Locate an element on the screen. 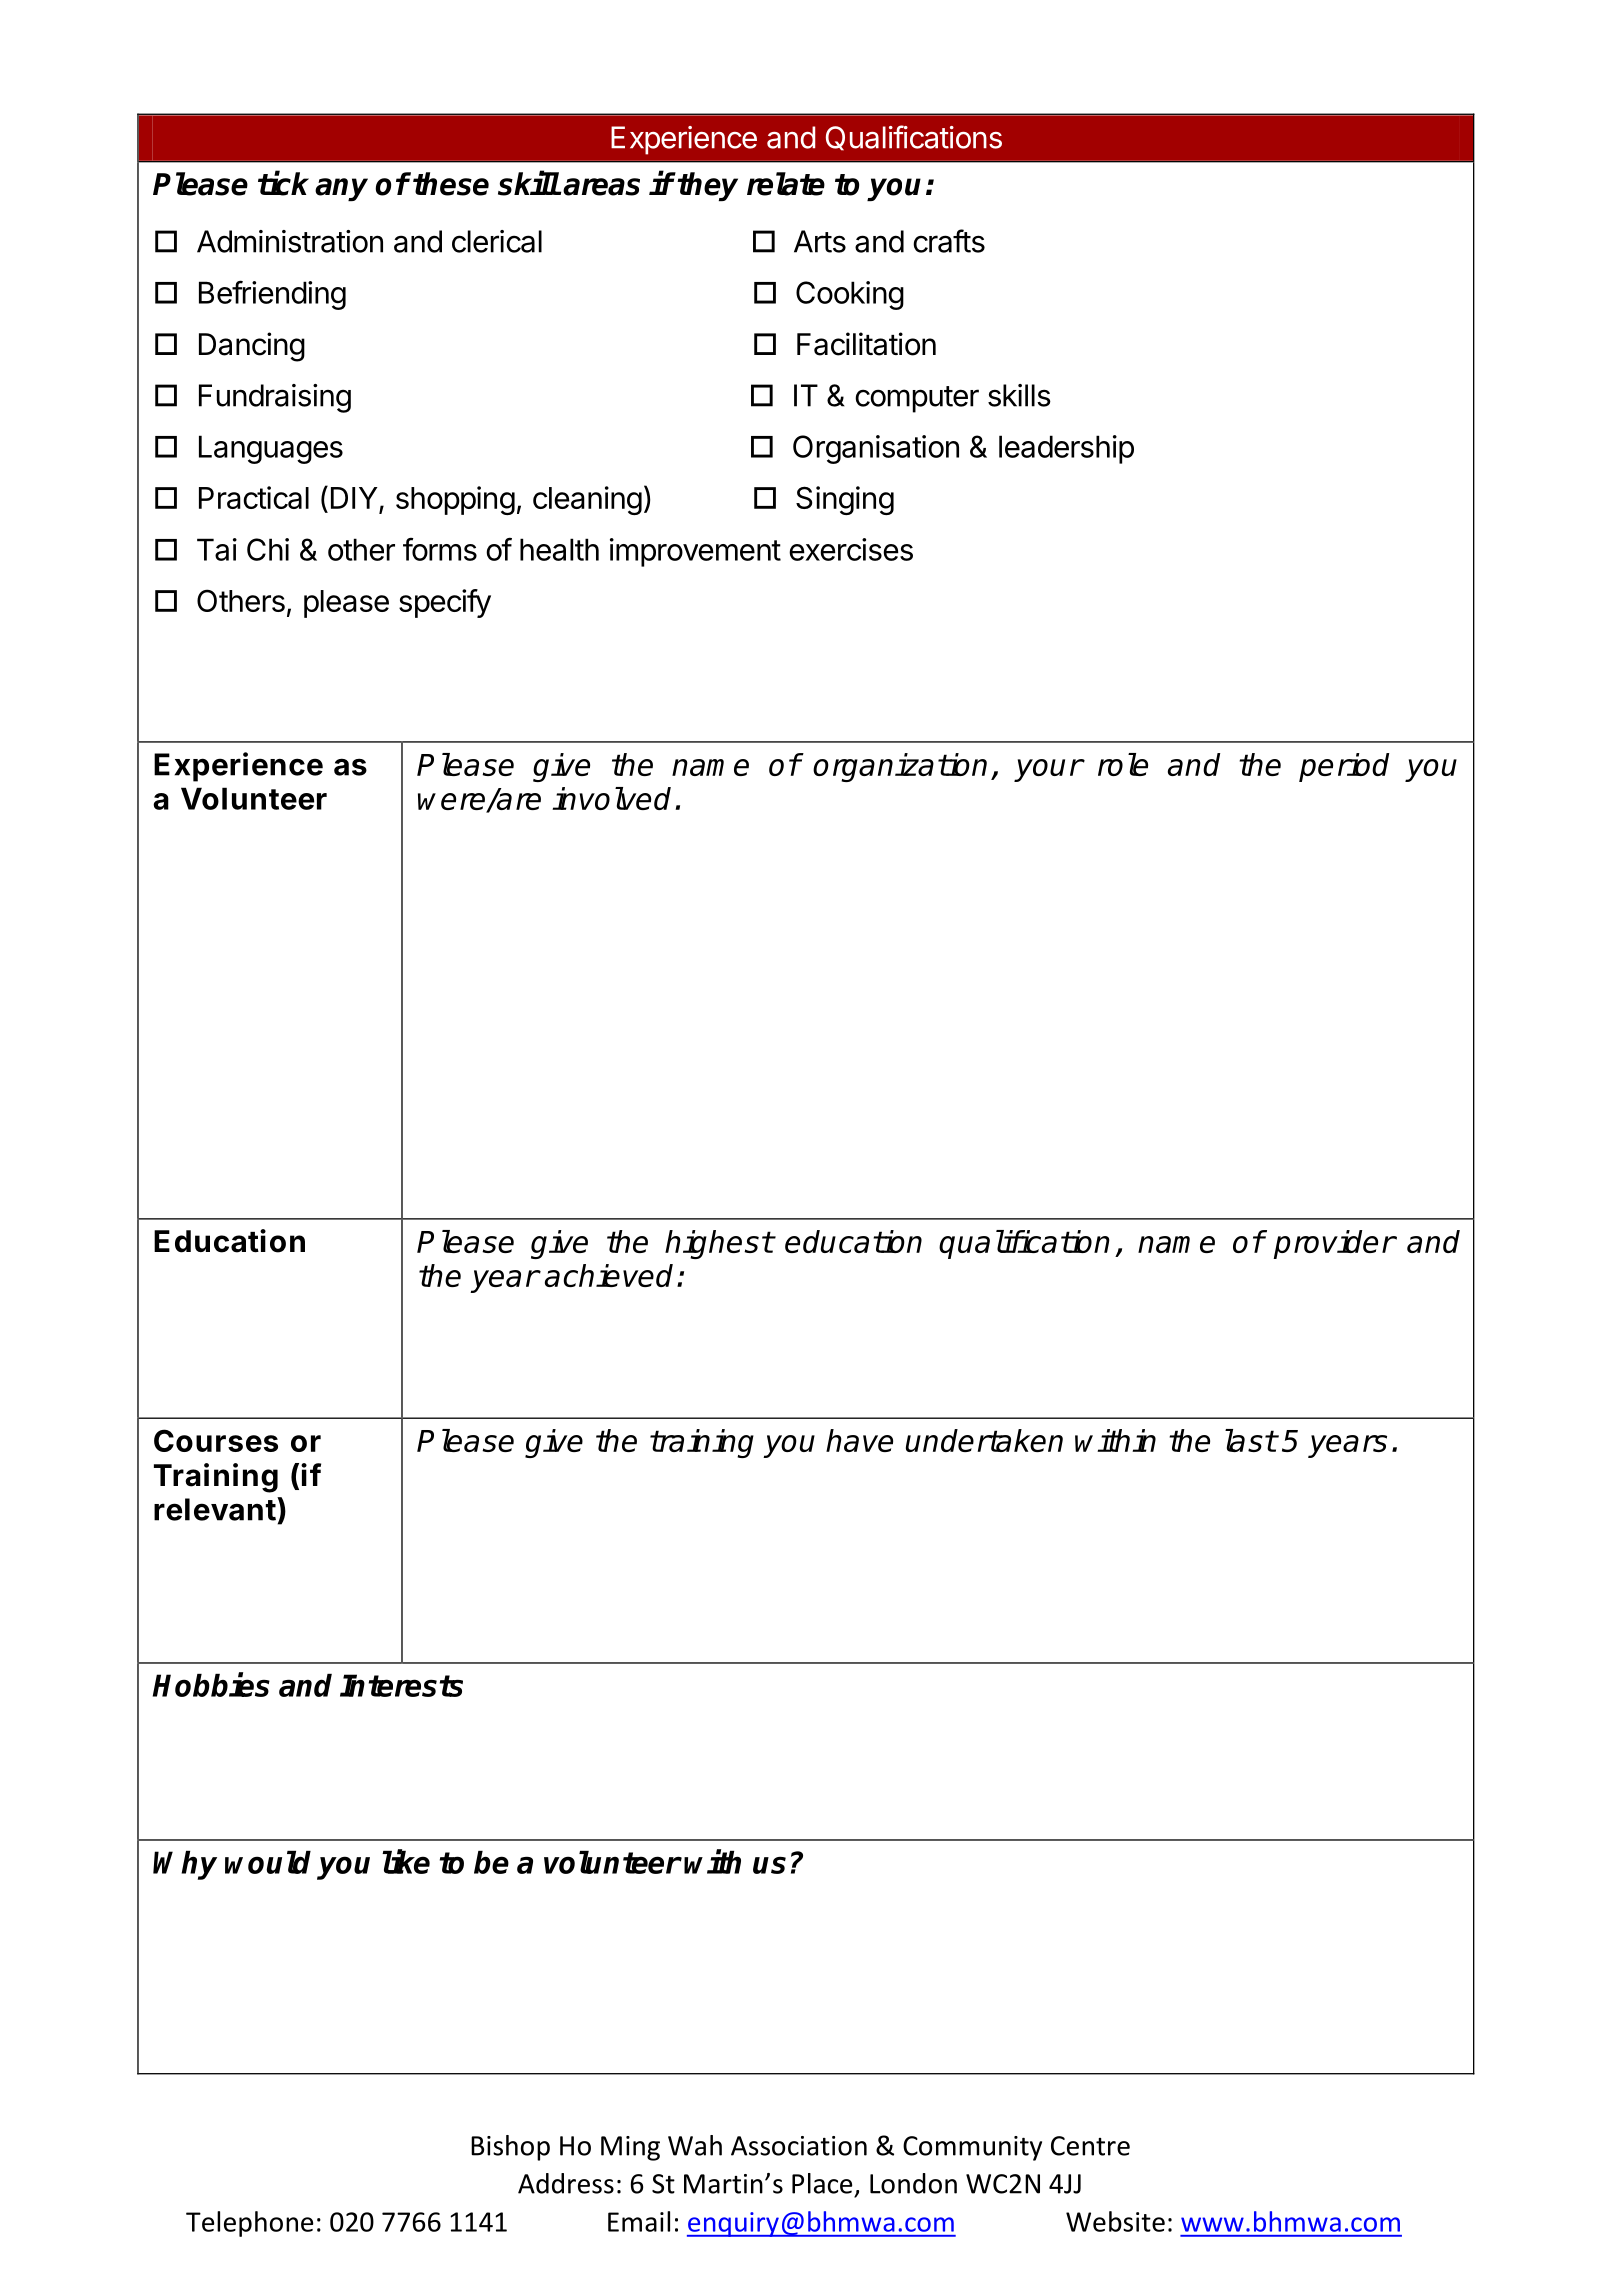 Image resolution: width=1611 pixels, height=2277 pixels. Telephone is located at coordinates (249, 2224).
